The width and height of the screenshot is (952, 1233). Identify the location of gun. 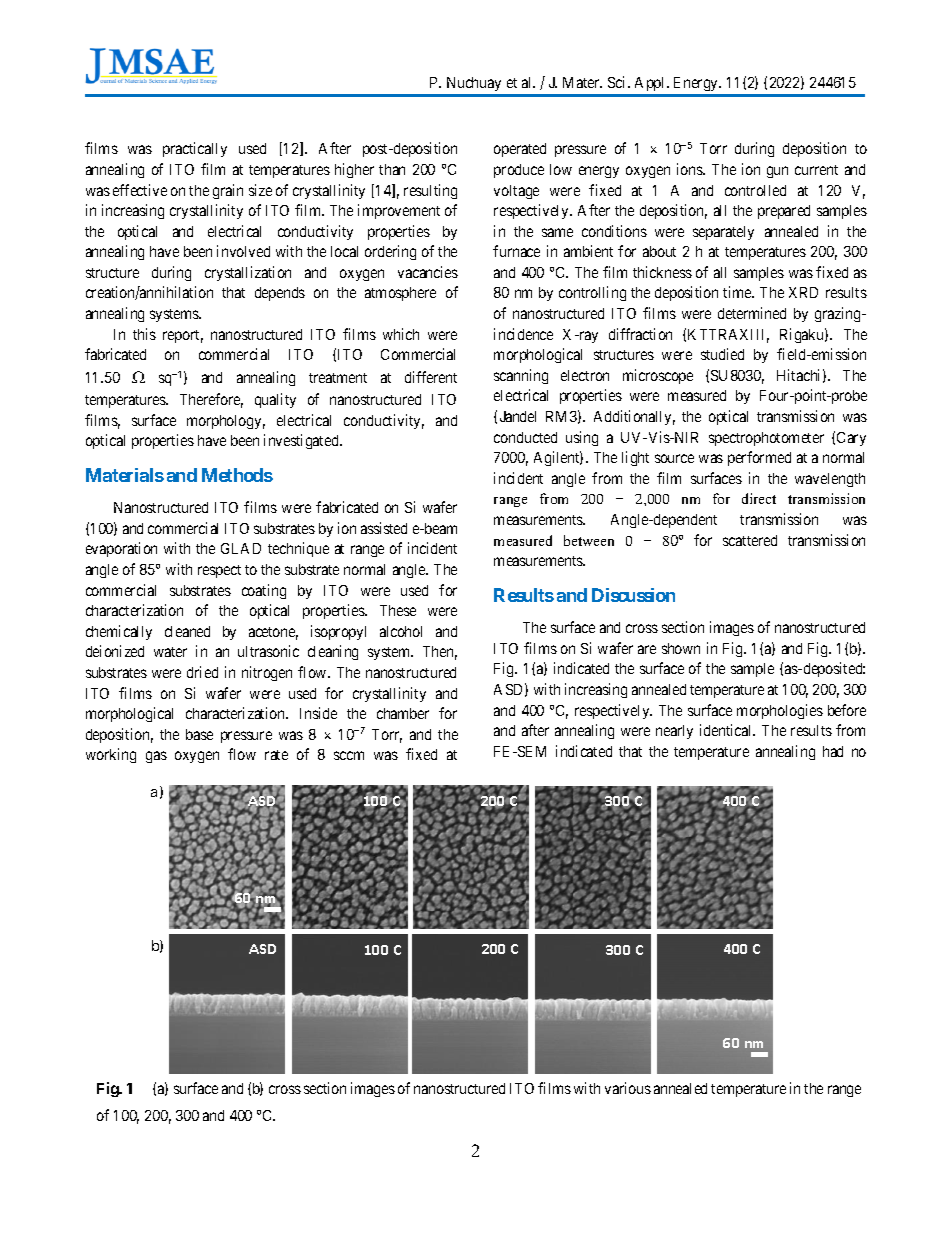
(777, 172).
